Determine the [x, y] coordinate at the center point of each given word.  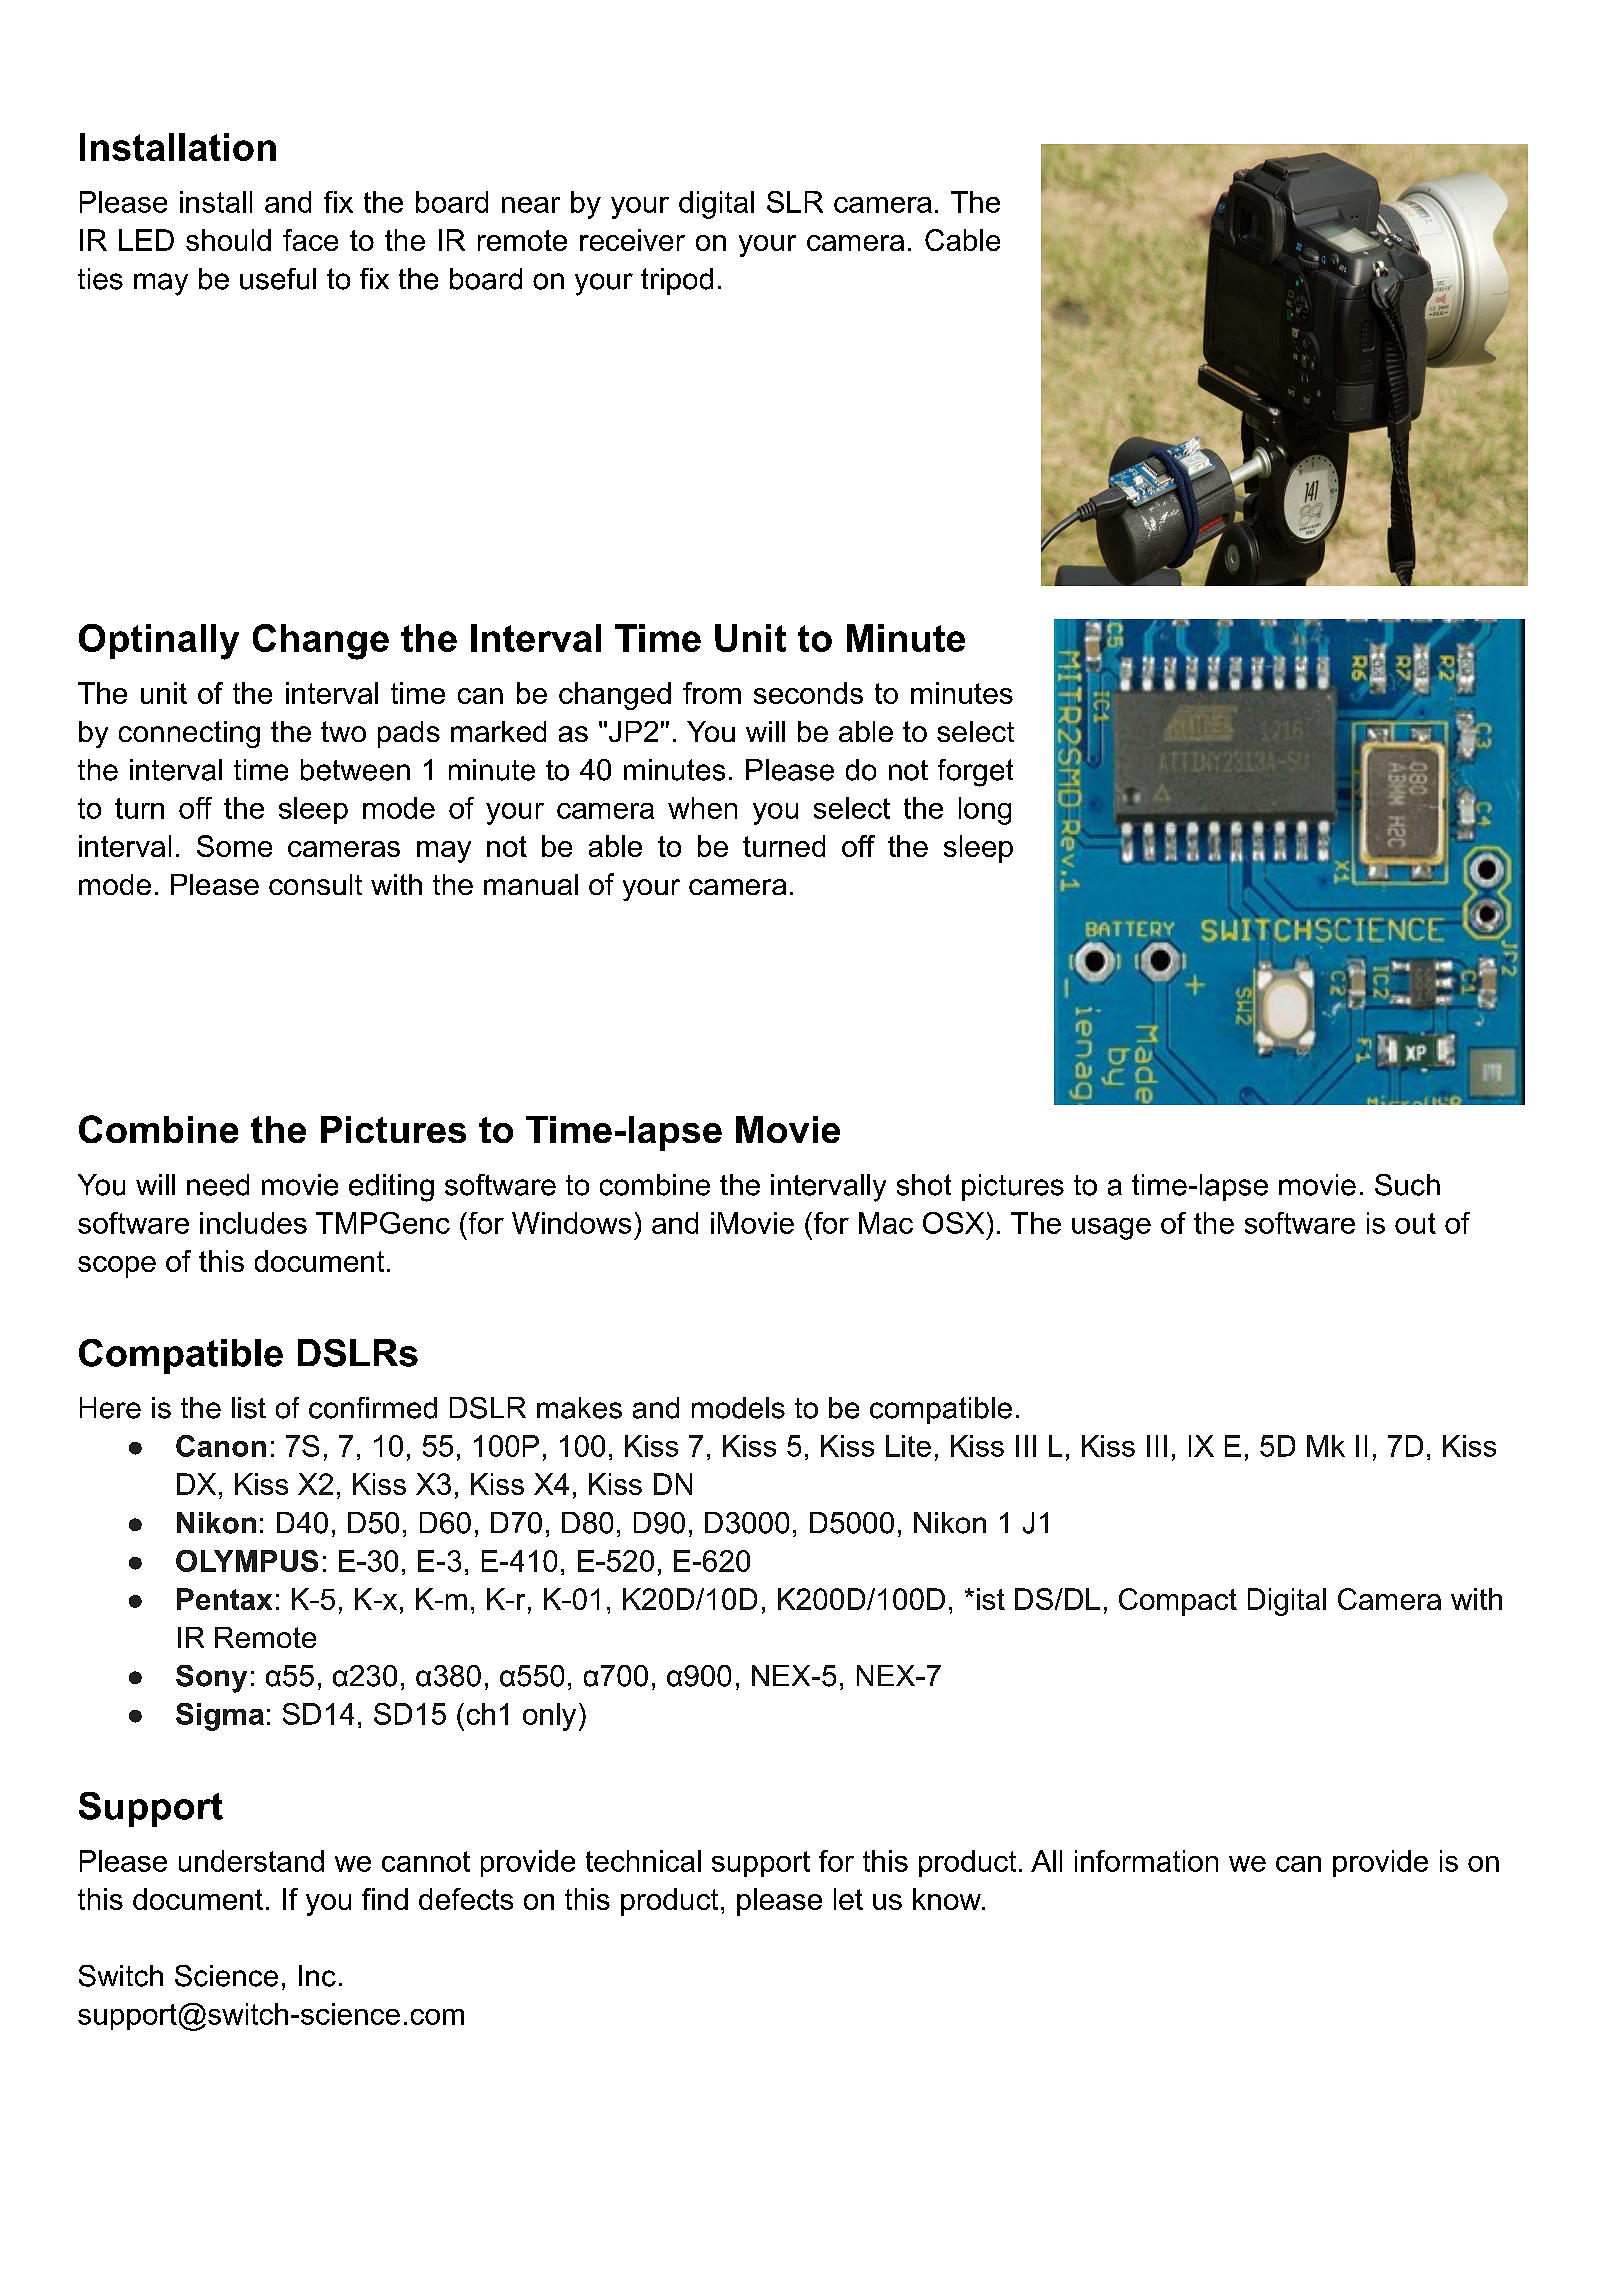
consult [315, 884]
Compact [1178, 1602]
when [702, 808]
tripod [677, 281]
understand [251, 1861]
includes [253, 1223]
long [985, 811]
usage [1111, 1229]
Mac [886, 1223]
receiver [632, 240]
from [712, 693]
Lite [908, 1446]
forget [975, 773]
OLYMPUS [247, 1561]
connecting [189, 734]
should [228, 240]
